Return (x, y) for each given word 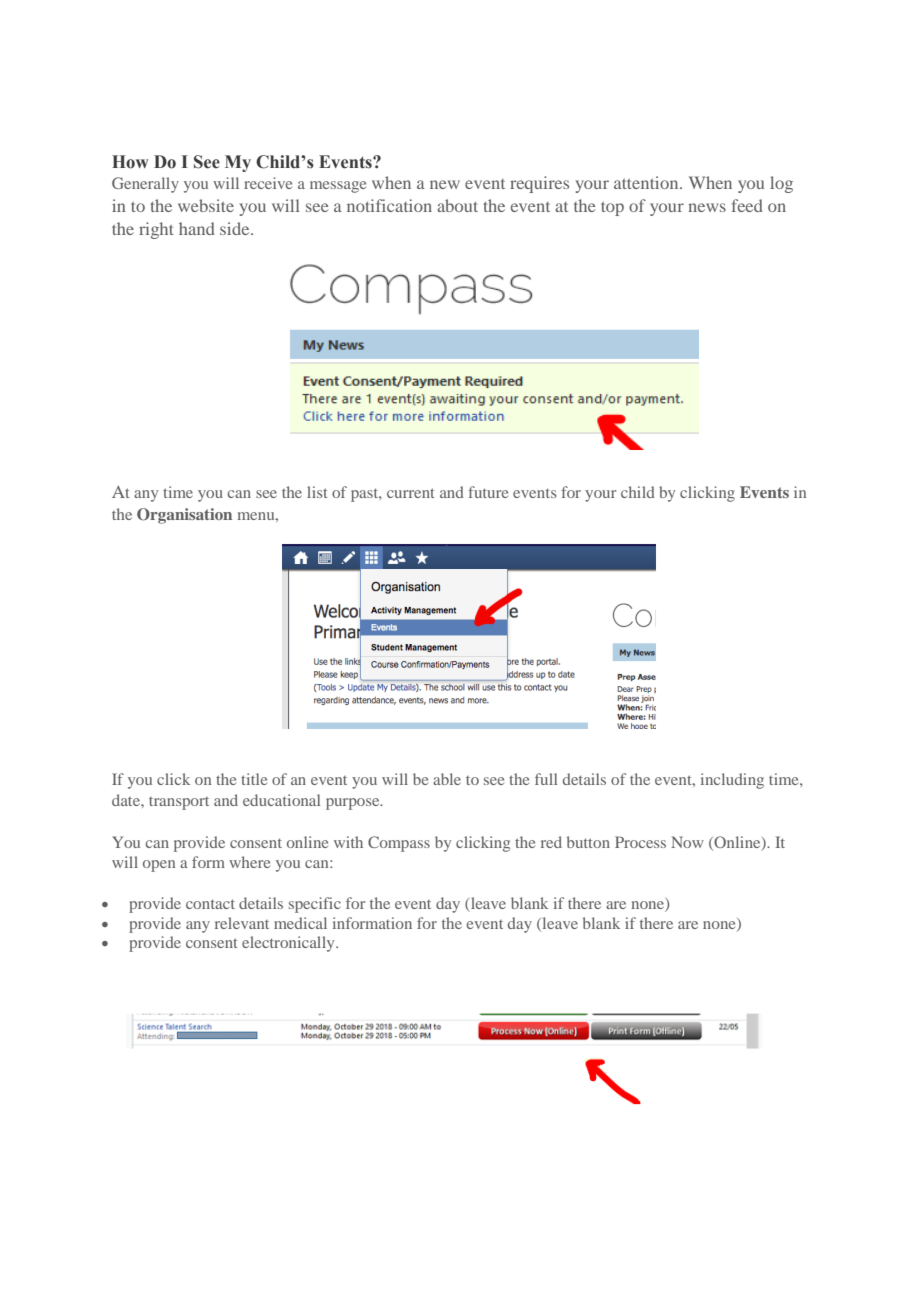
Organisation (184, 516)
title (254, 779)
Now (687, 842)
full (546, 779)
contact (210, 904)
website (206, 205)
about (457, 205)
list (317, 492)
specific (315, 905)
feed (747, 205)
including (732, 781)
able (447, 779)
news (707, 207)
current (411, 493)
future (488, 492)
